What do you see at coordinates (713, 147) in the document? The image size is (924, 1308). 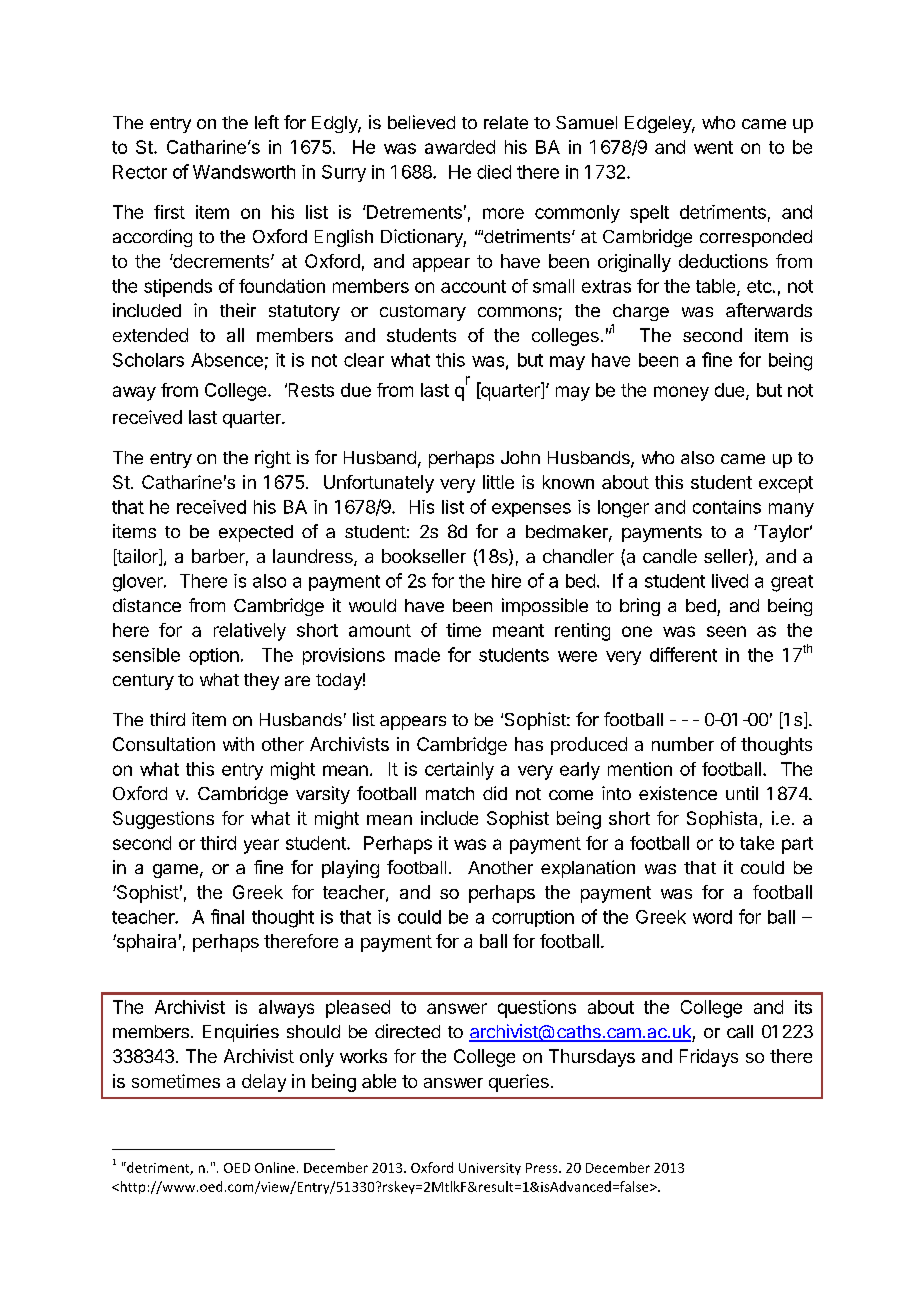 I see `went` at bounding box center [713, 147].
